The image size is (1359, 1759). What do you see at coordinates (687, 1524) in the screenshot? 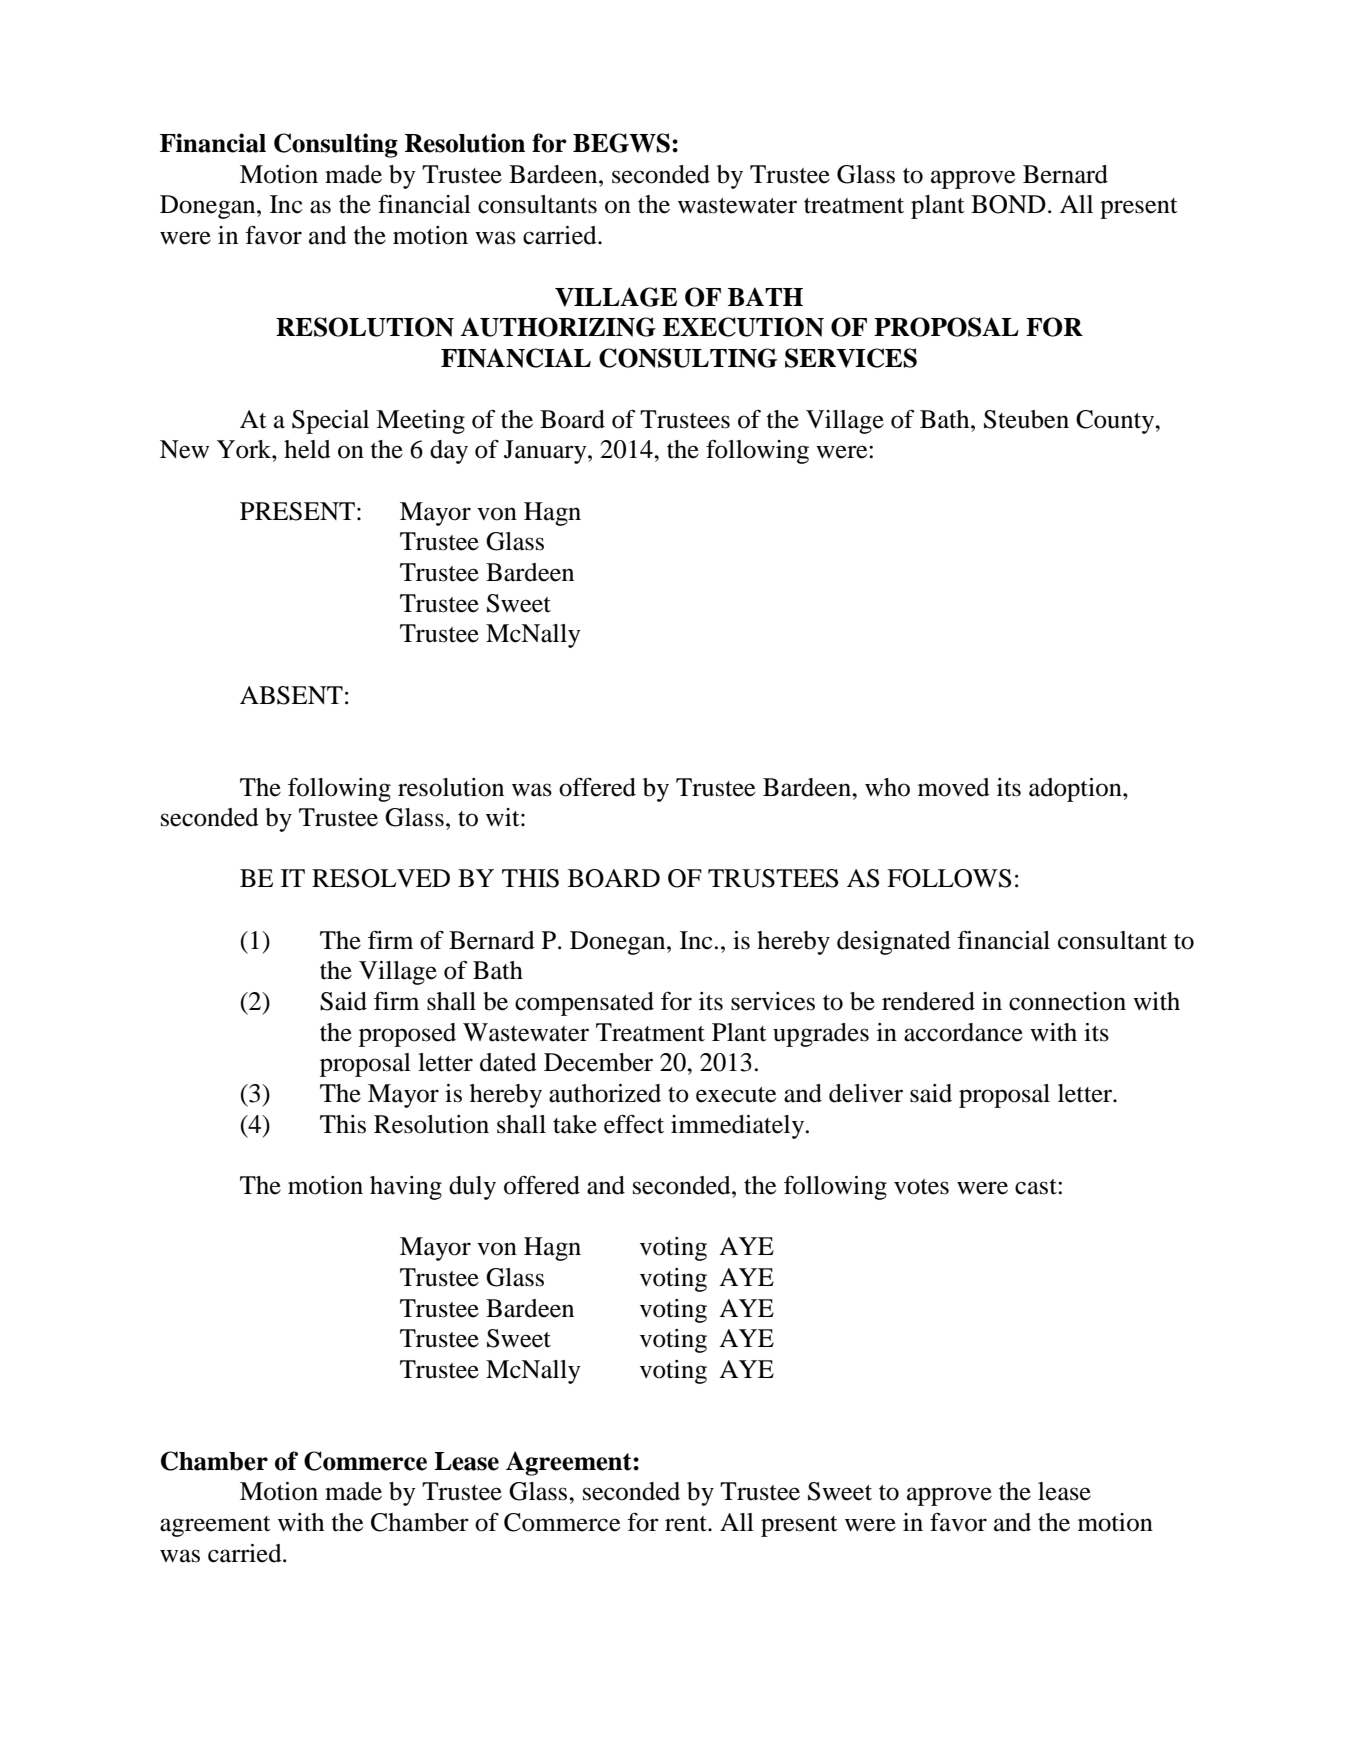
I see `rent` at bounding box center [687, 1524].
